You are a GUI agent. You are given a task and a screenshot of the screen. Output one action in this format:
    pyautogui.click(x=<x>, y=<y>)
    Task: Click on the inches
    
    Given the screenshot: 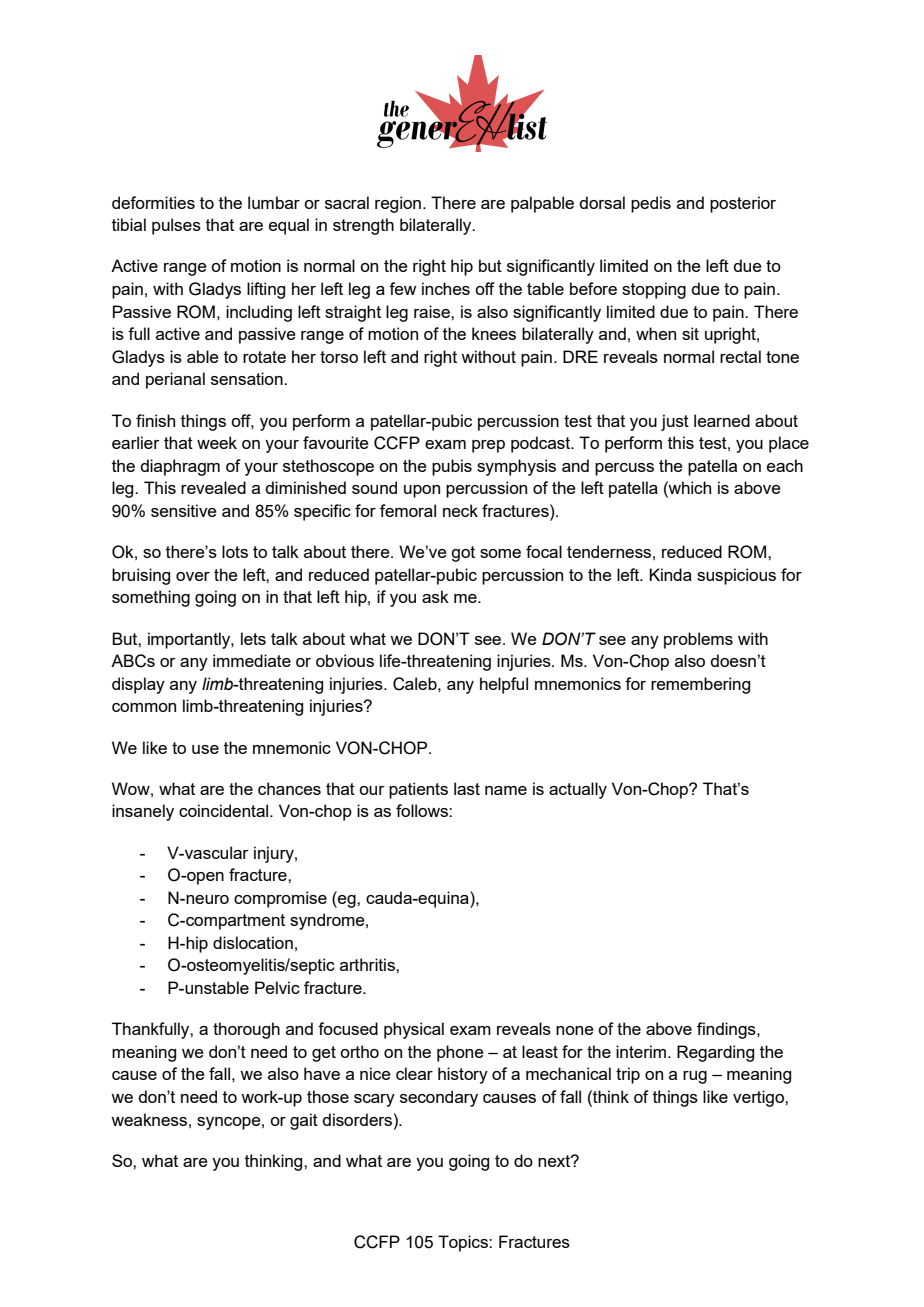 What is the action you would take?
    pyautogui.click(x=446, y=288)
